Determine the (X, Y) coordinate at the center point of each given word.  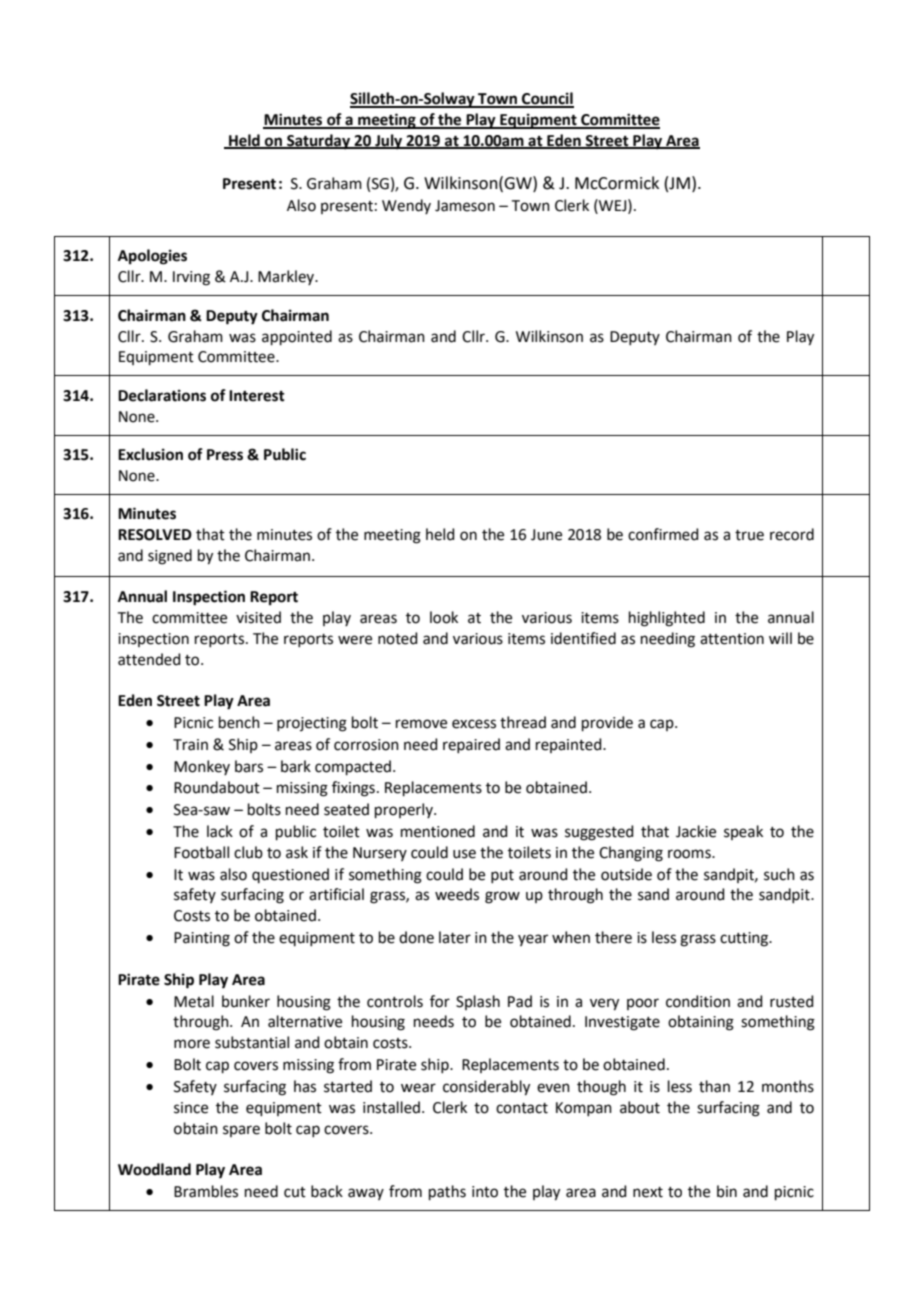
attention (732, 639)
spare (241, 1131)
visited (258, 617)
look (444, 617)
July (389, 142)
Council (547, 99)
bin (727, 1191)
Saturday (318, 142)
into (485, 1192)
